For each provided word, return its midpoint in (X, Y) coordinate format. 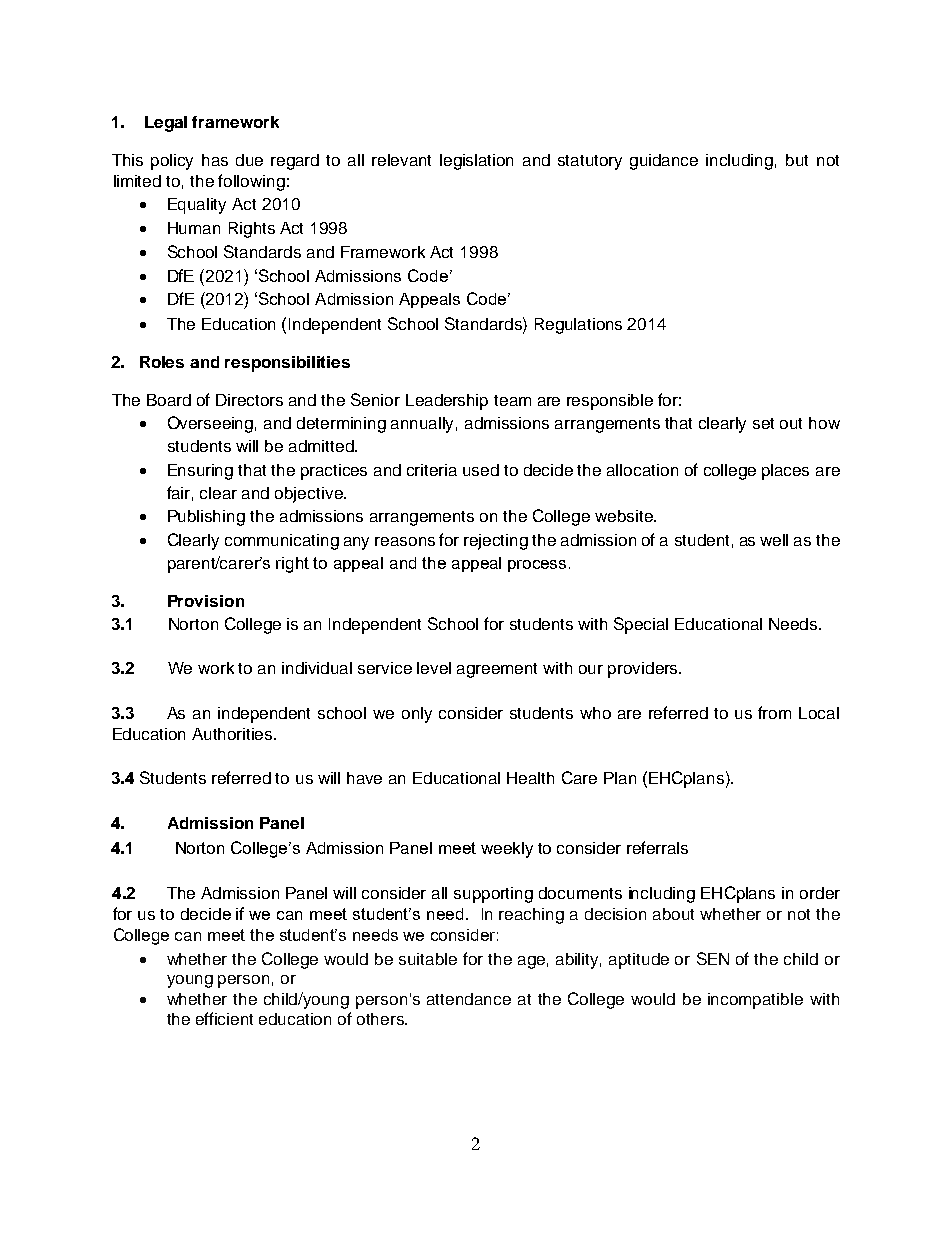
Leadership (447, 402)
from (774, 712)
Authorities (233, 734)
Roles (162, 362)
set (763, 423)
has (215, 160)
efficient (224, 1018)
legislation (476, 162)
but (797, 160)
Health (530, 778)
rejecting (496, 542)
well (774, 540)
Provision (206, 601)
